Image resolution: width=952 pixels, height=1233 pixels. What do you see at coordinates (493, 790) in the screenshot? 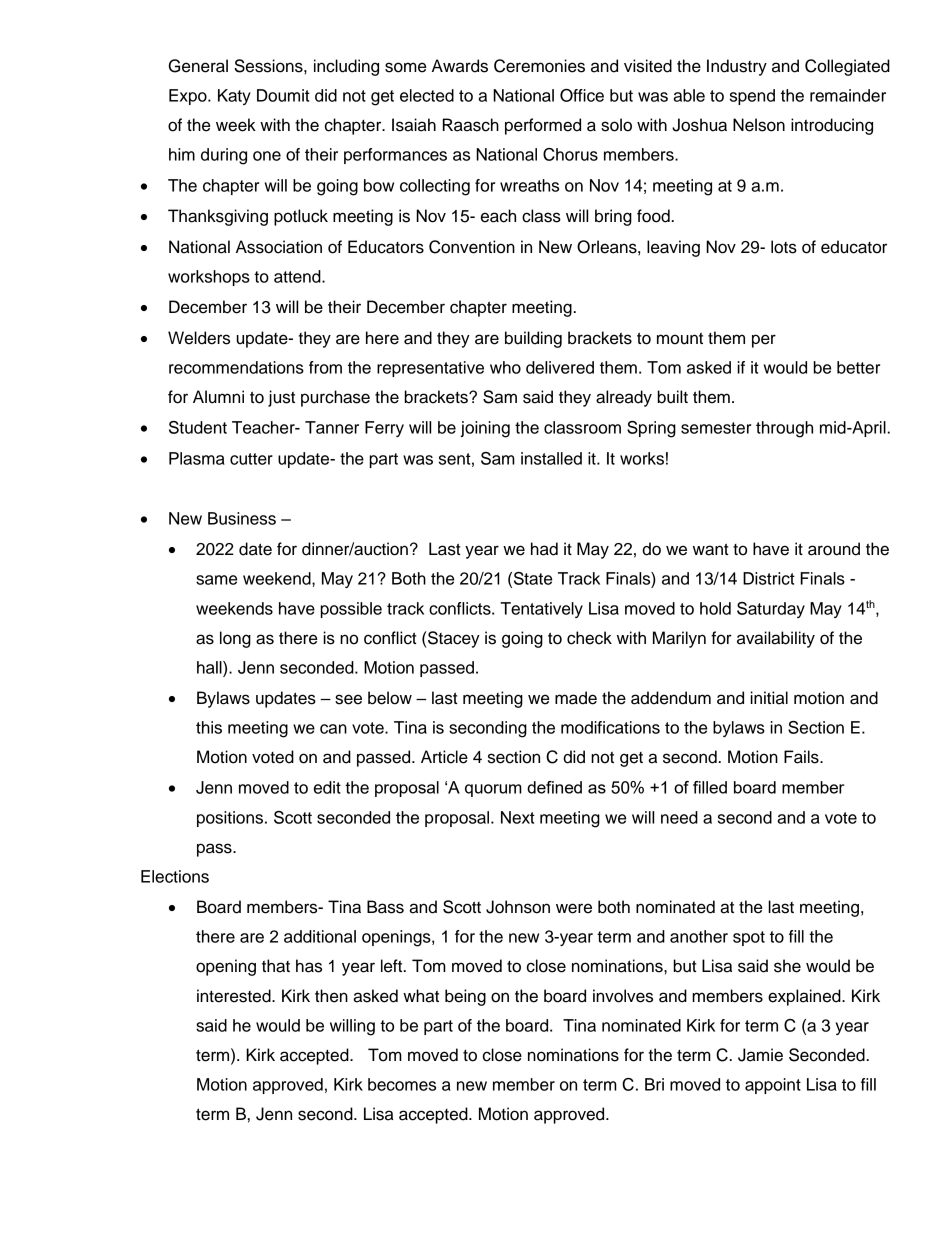
I see `quorum` at bounding box center [493, 790].
